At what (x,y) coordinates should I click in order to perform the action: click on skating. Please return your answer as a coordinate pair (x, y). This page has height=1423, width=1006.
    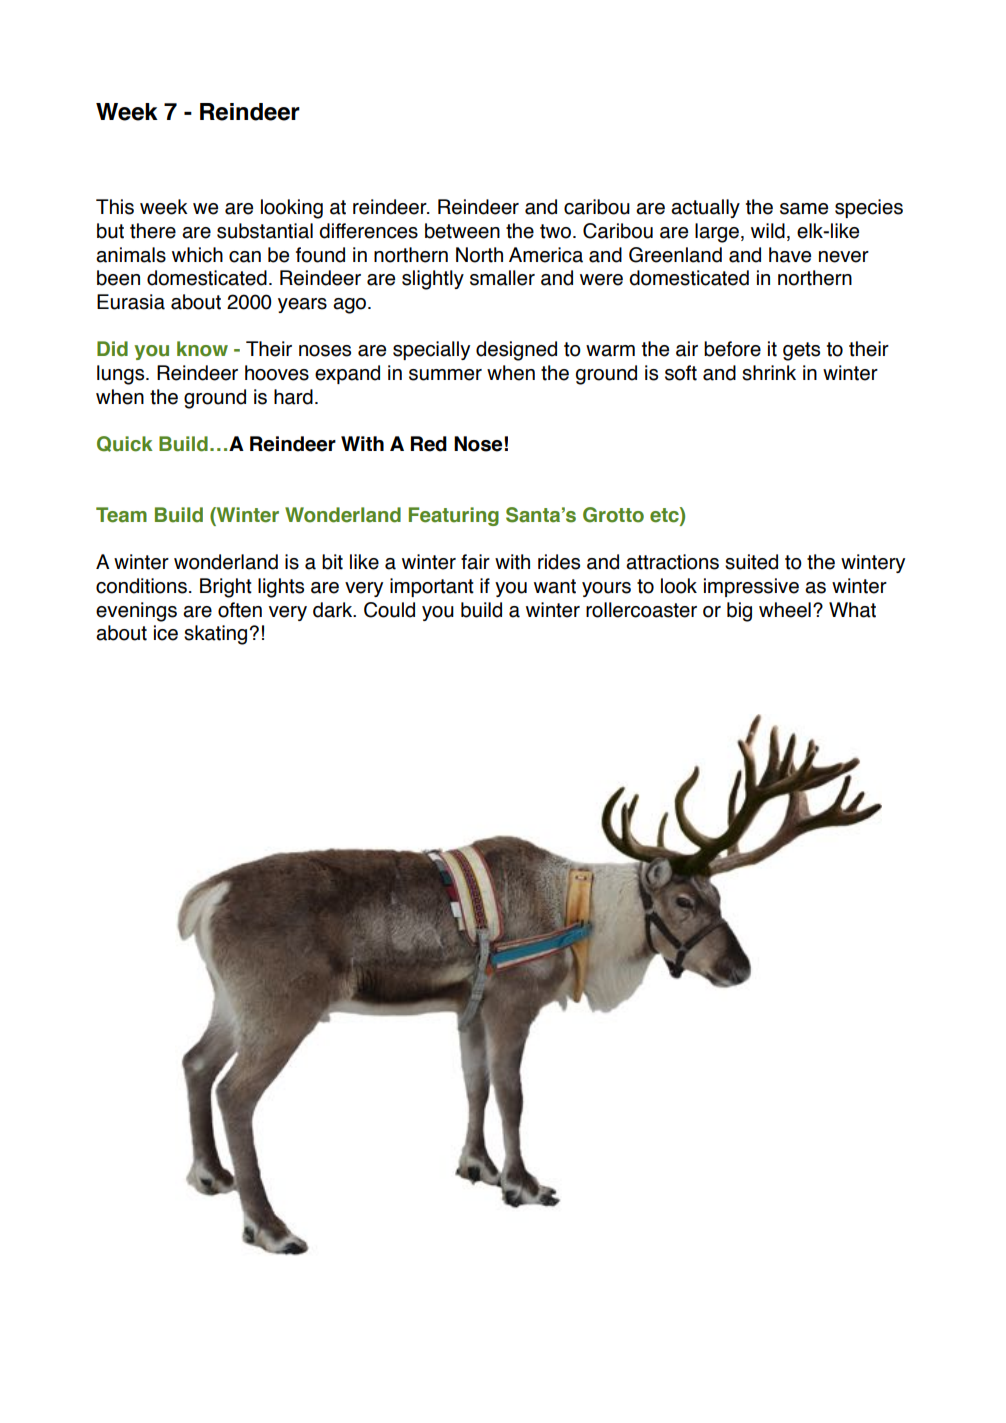
    Looking at the image, I should click on (215, 635).
